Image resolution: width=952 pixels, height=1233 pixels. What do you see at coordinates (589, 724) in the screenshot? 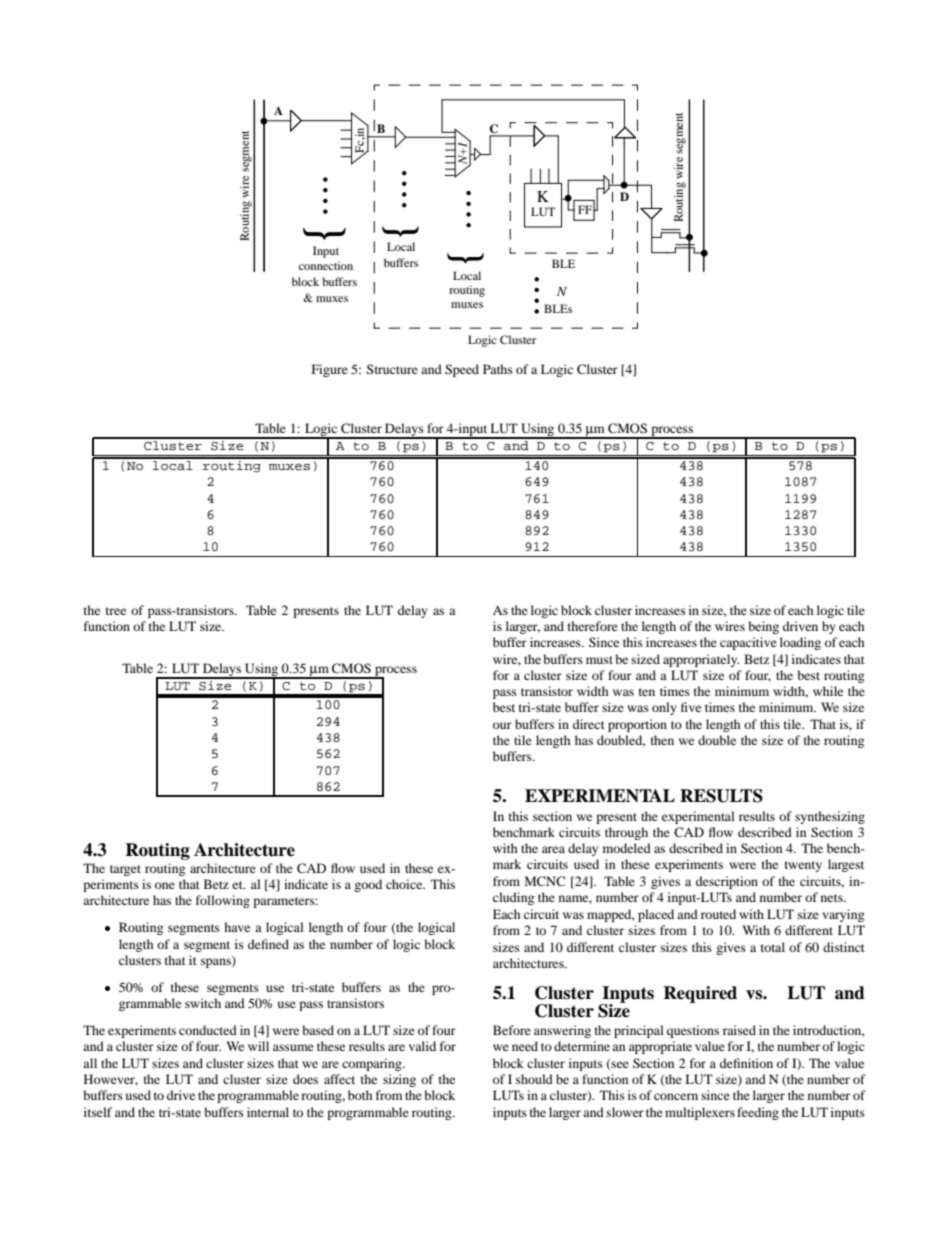
I see `direct` at bounding box center [589, 724].
